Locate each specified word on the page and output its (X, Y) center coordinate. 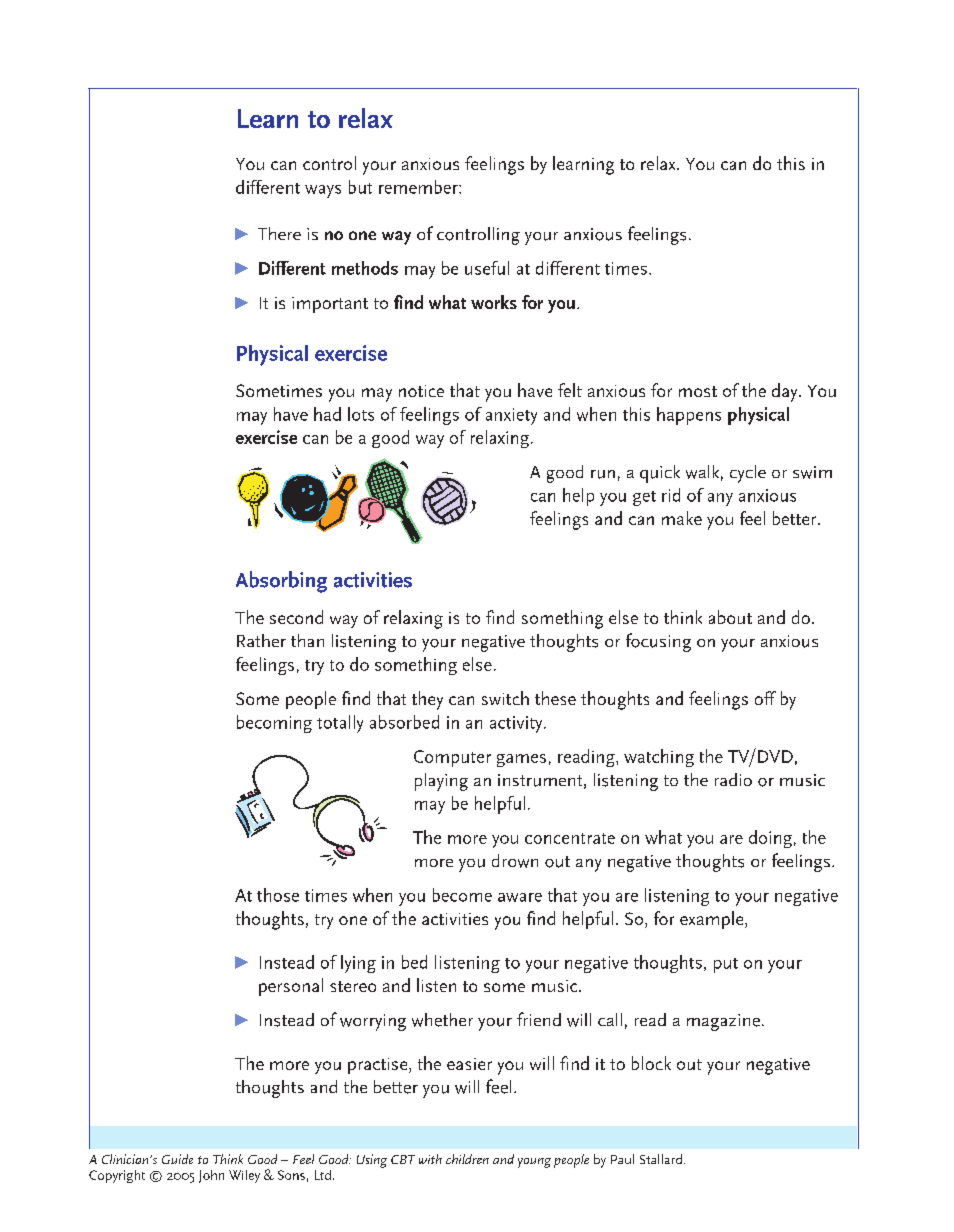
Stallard (661, 1159)
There (279, 233)
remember (419, 187)
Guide (177, 1159)
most (698, 391)
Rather (261, 640)
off (765, 698)
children (467, 1159)
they (427, 700)
